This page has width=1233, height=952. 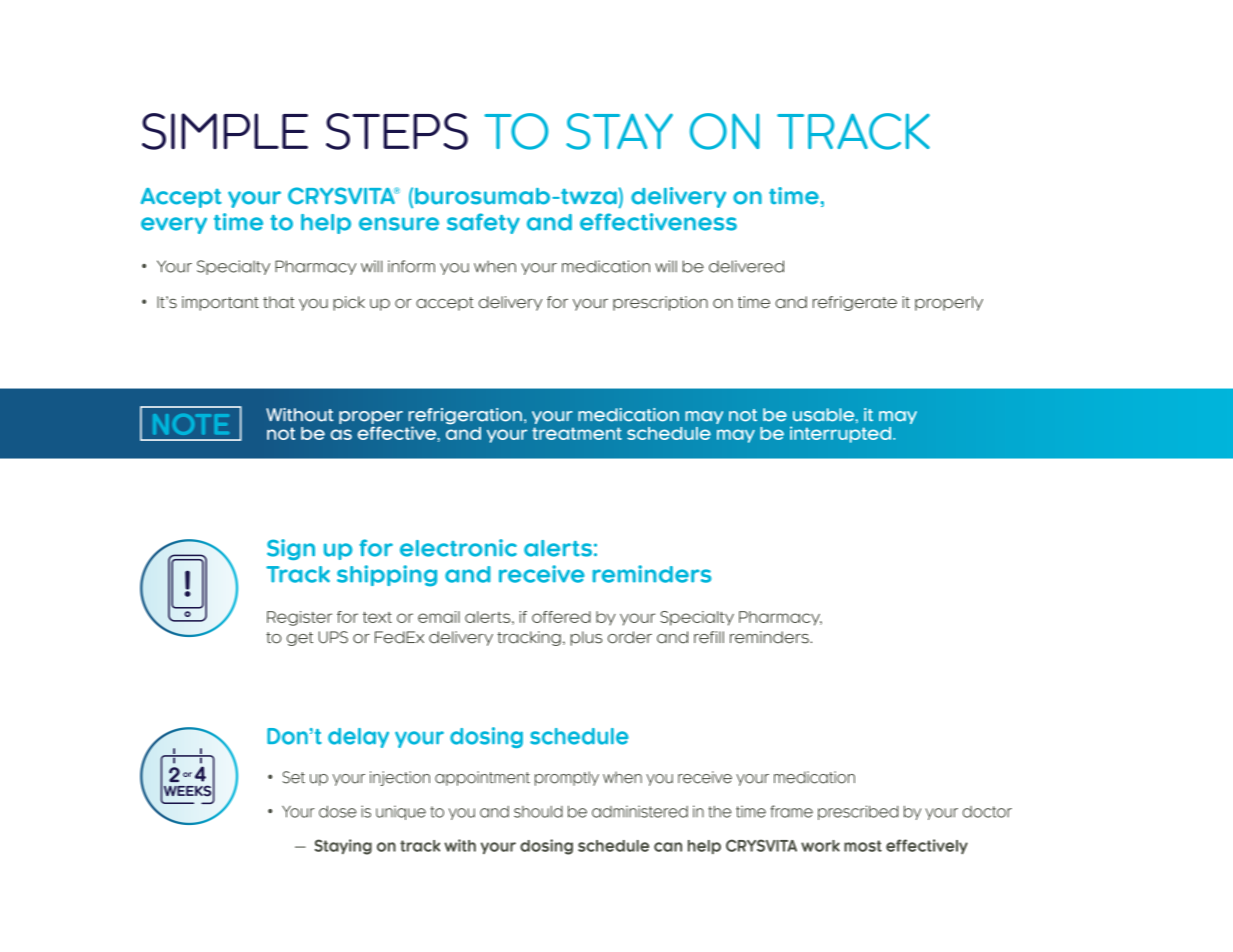 What do you see at coordinates (858, 812) in the page?
I see `prescribed` at bounding box center [858, 812].
